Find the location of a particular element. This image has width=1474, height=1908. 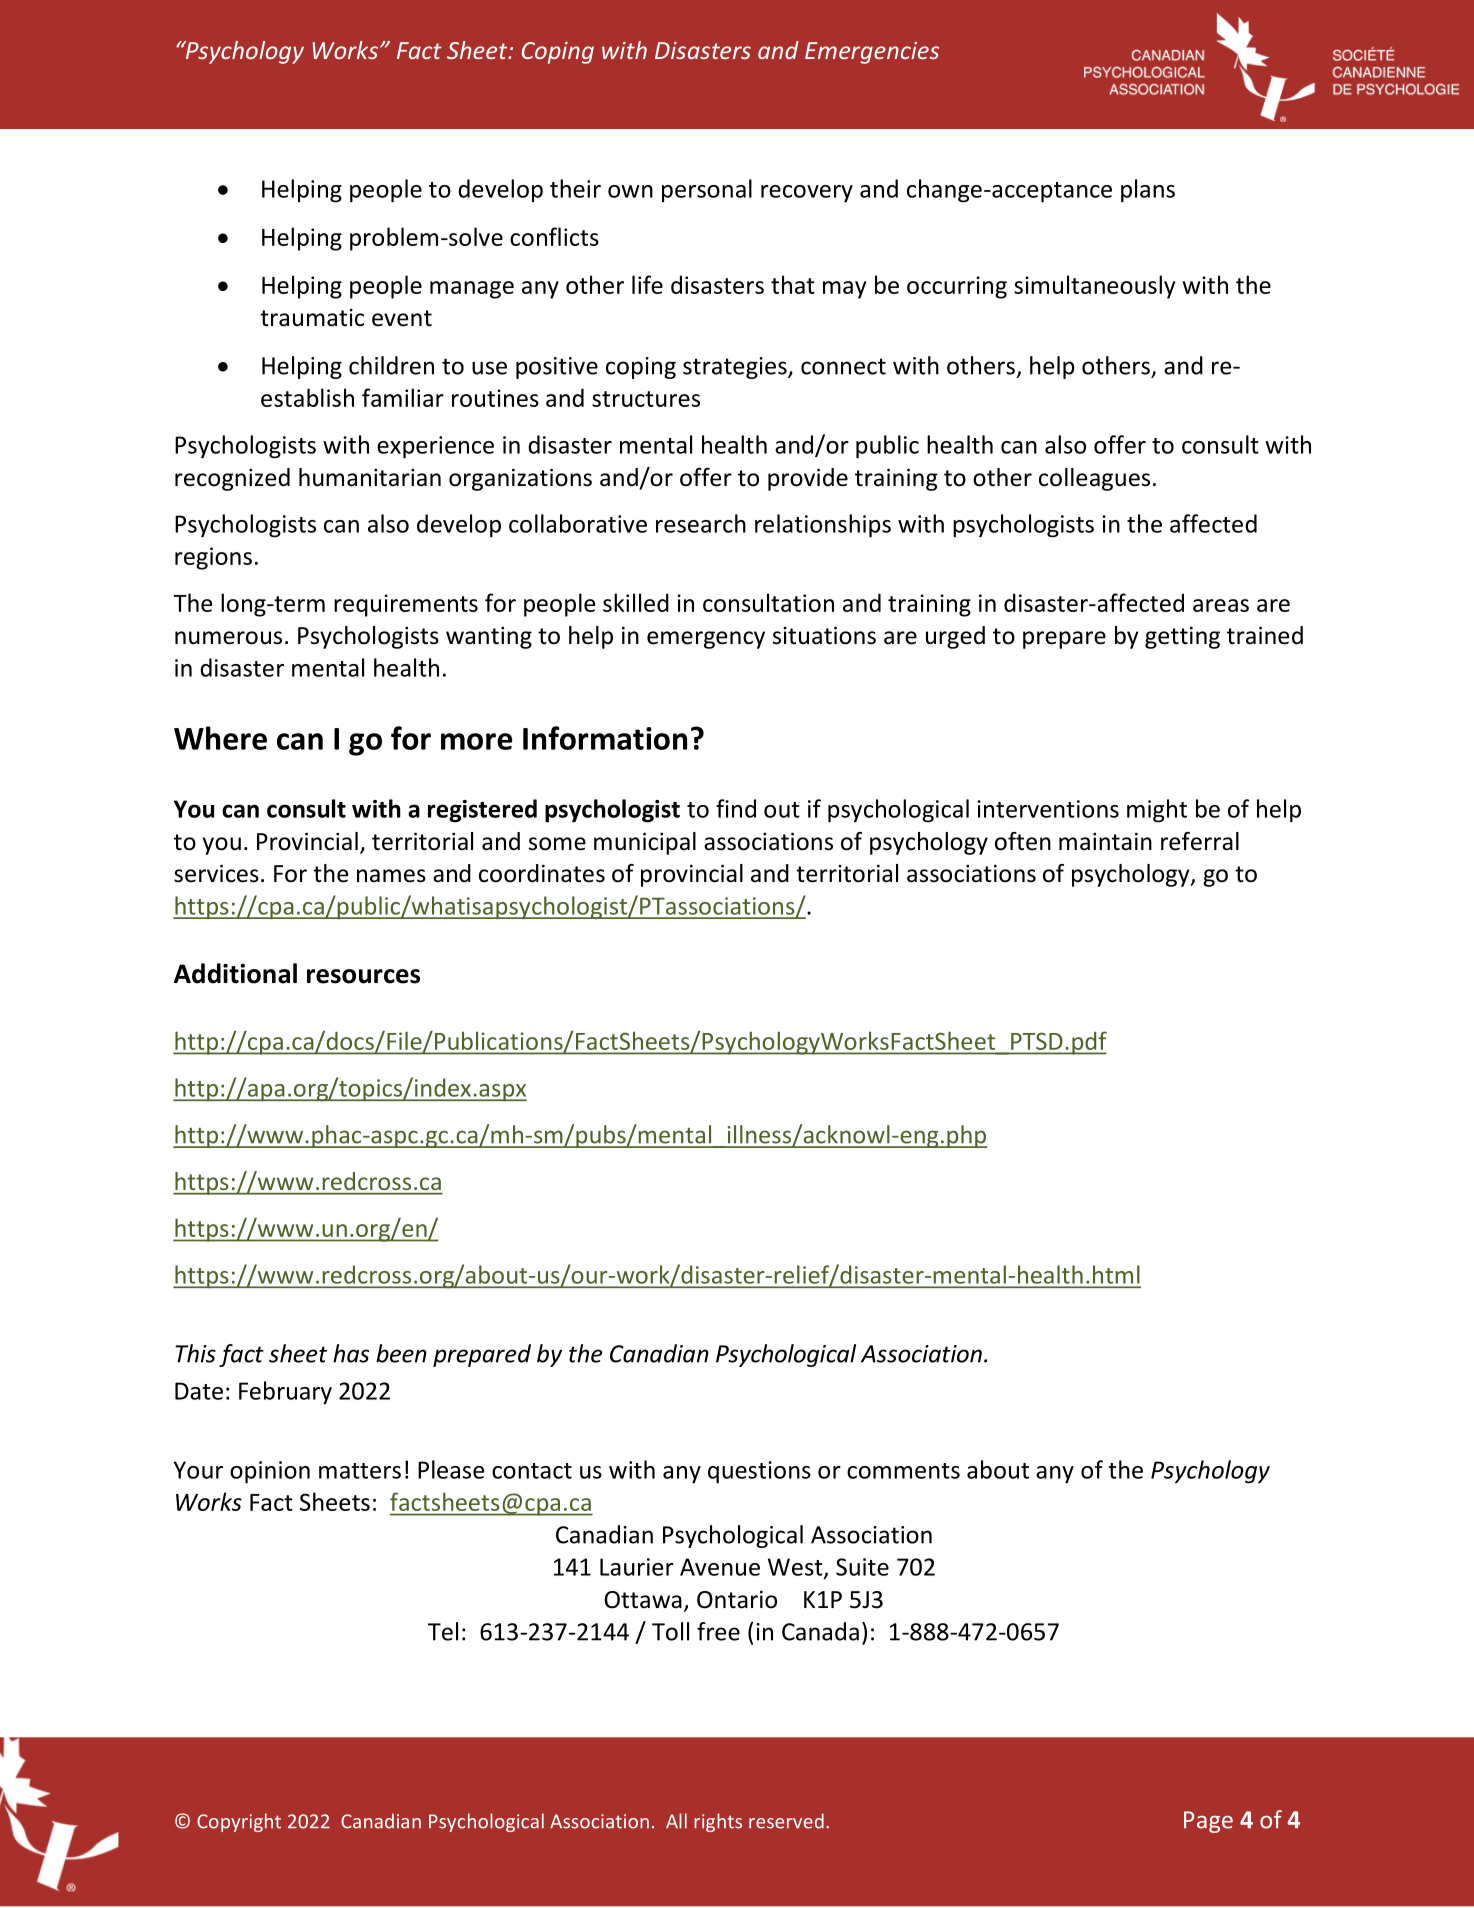

questions is located at coordinates (759, 1472).
